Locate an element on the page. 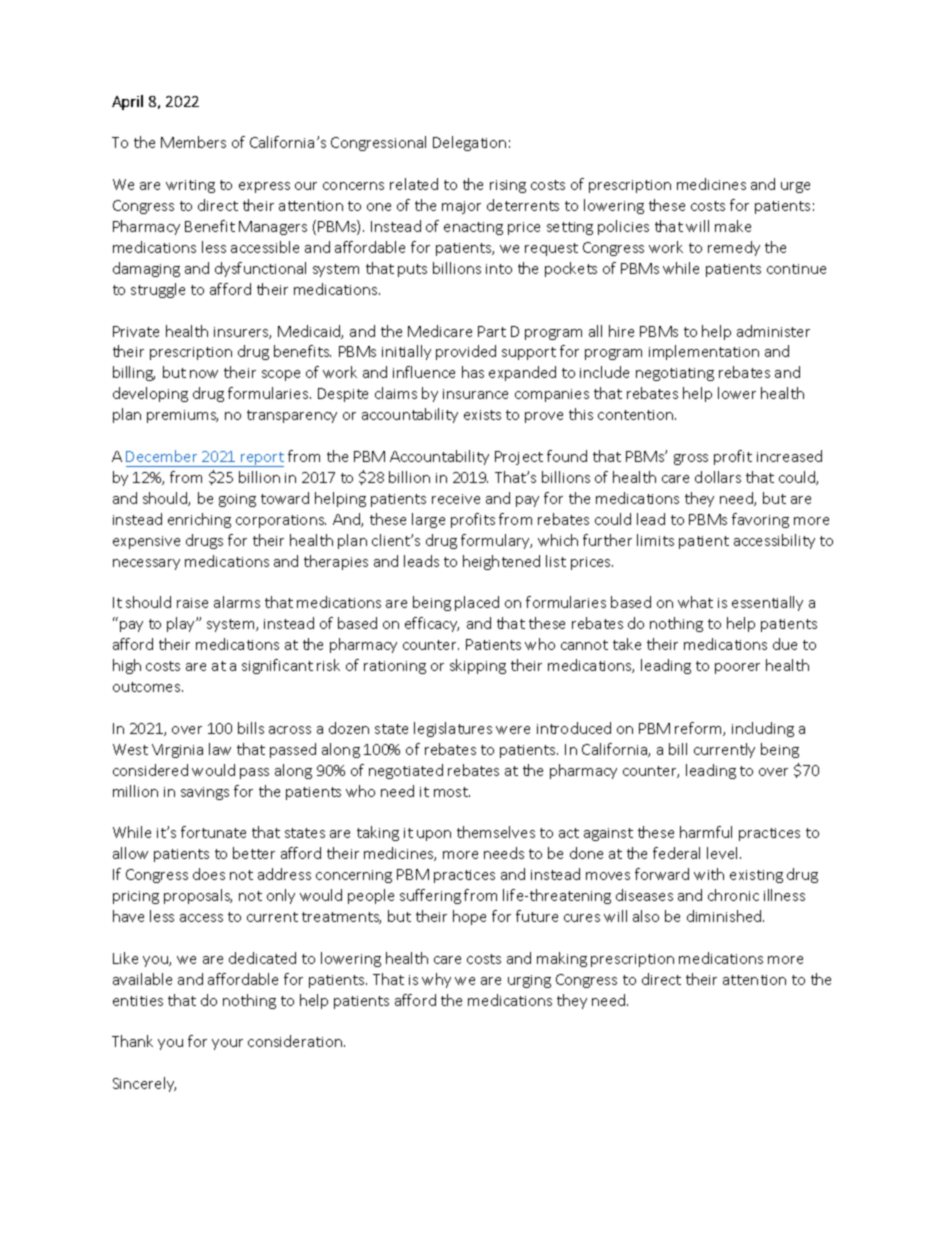 The width and height of the image is (952, 1233). exists is located at coordinates (482, 415).
